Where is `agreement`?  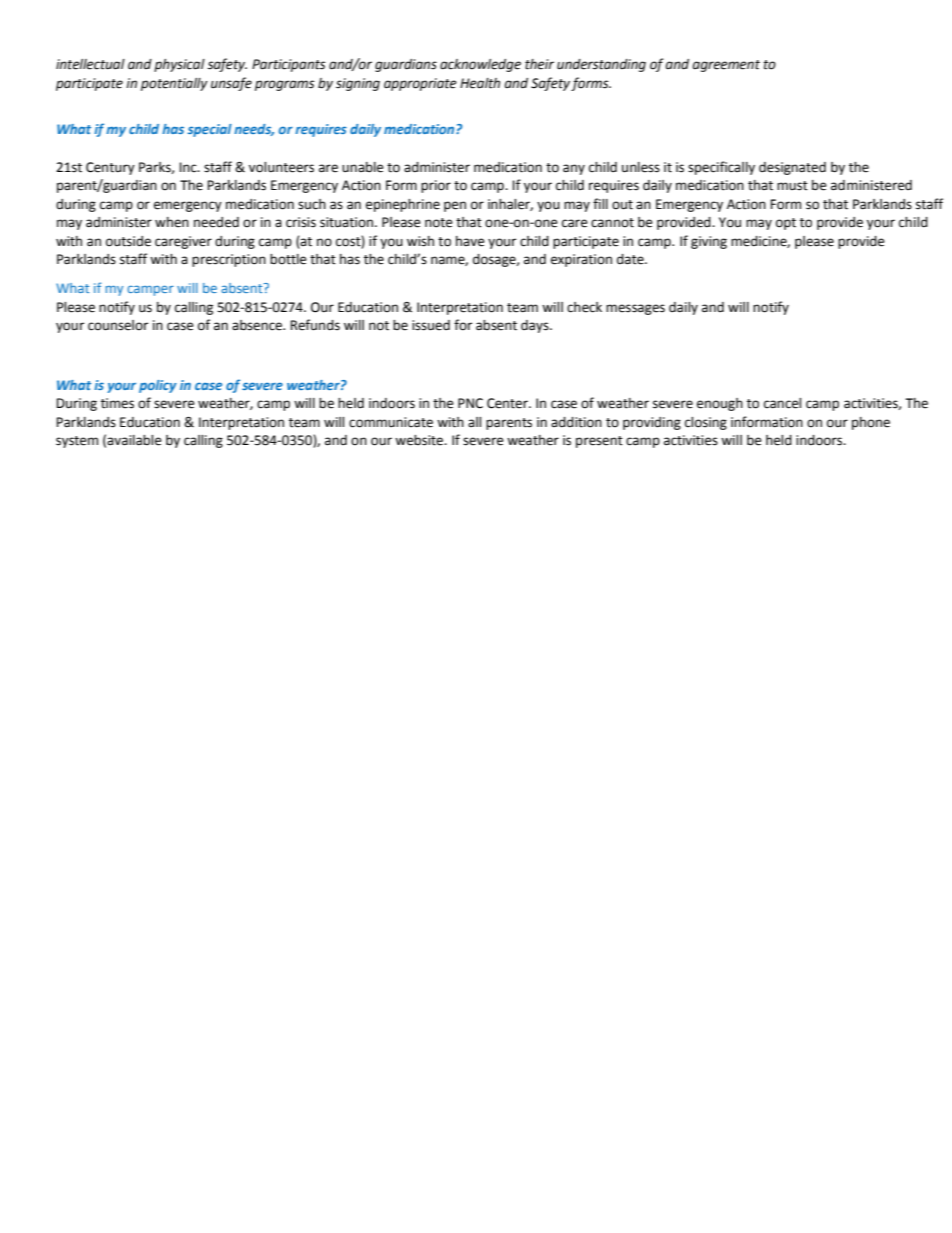
agreement is located at coordinates (726, 66).
